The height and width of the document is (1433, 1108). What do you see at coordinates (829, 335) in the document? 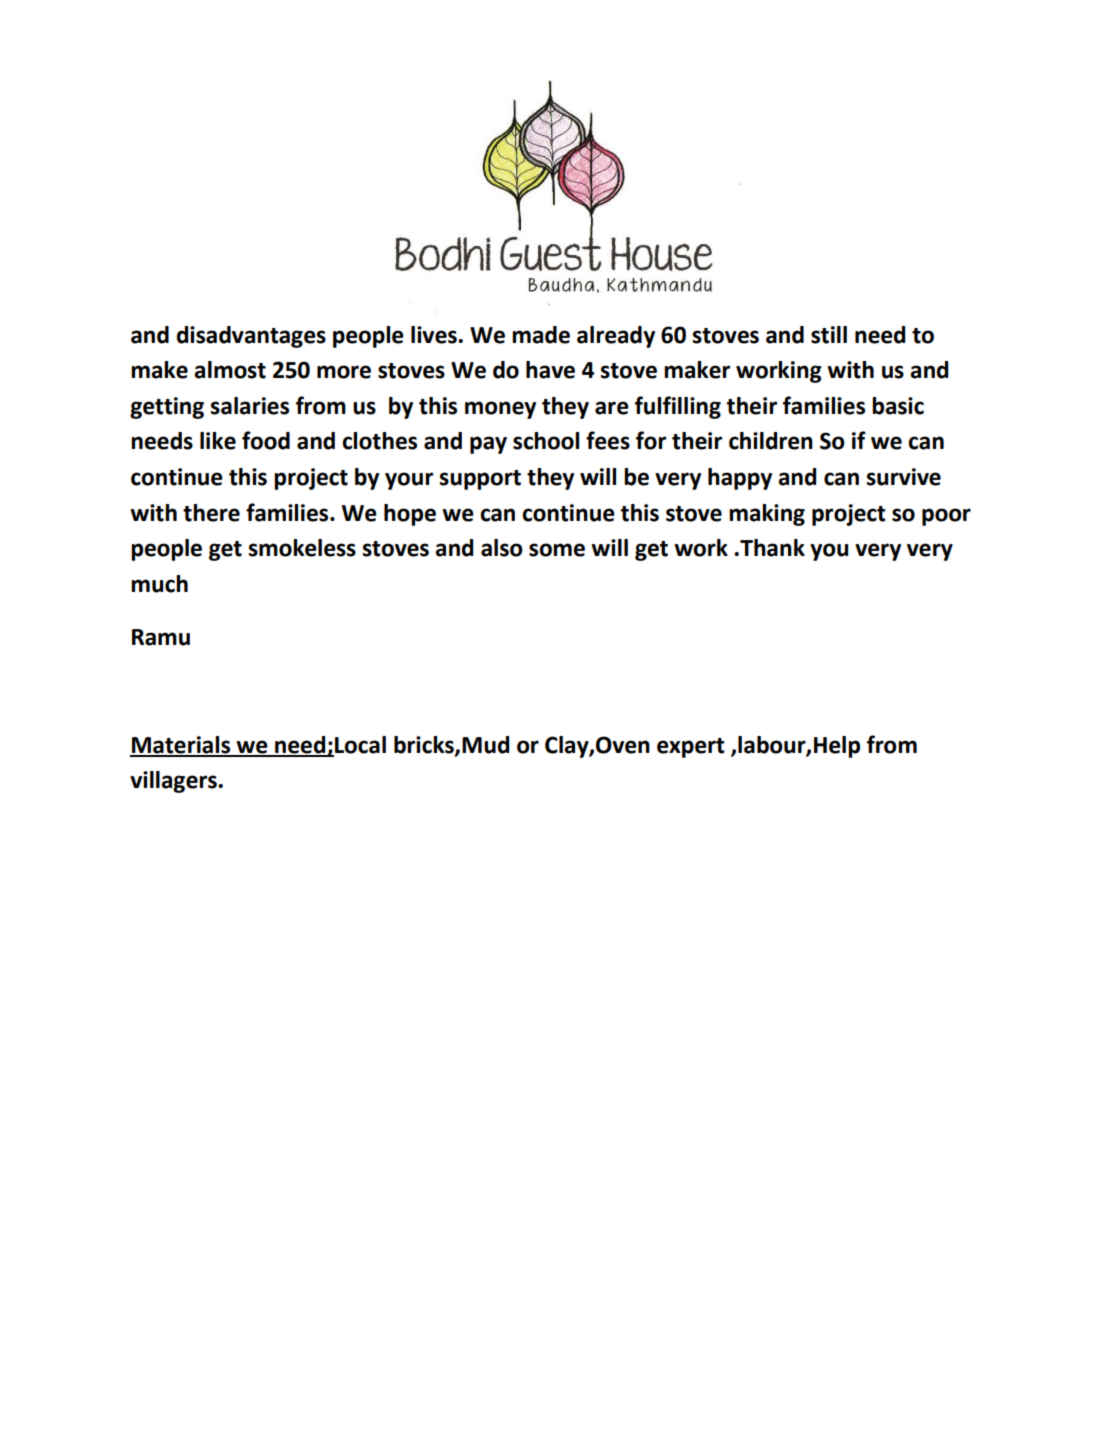
I see `still` at bounding box center [829, 335].
